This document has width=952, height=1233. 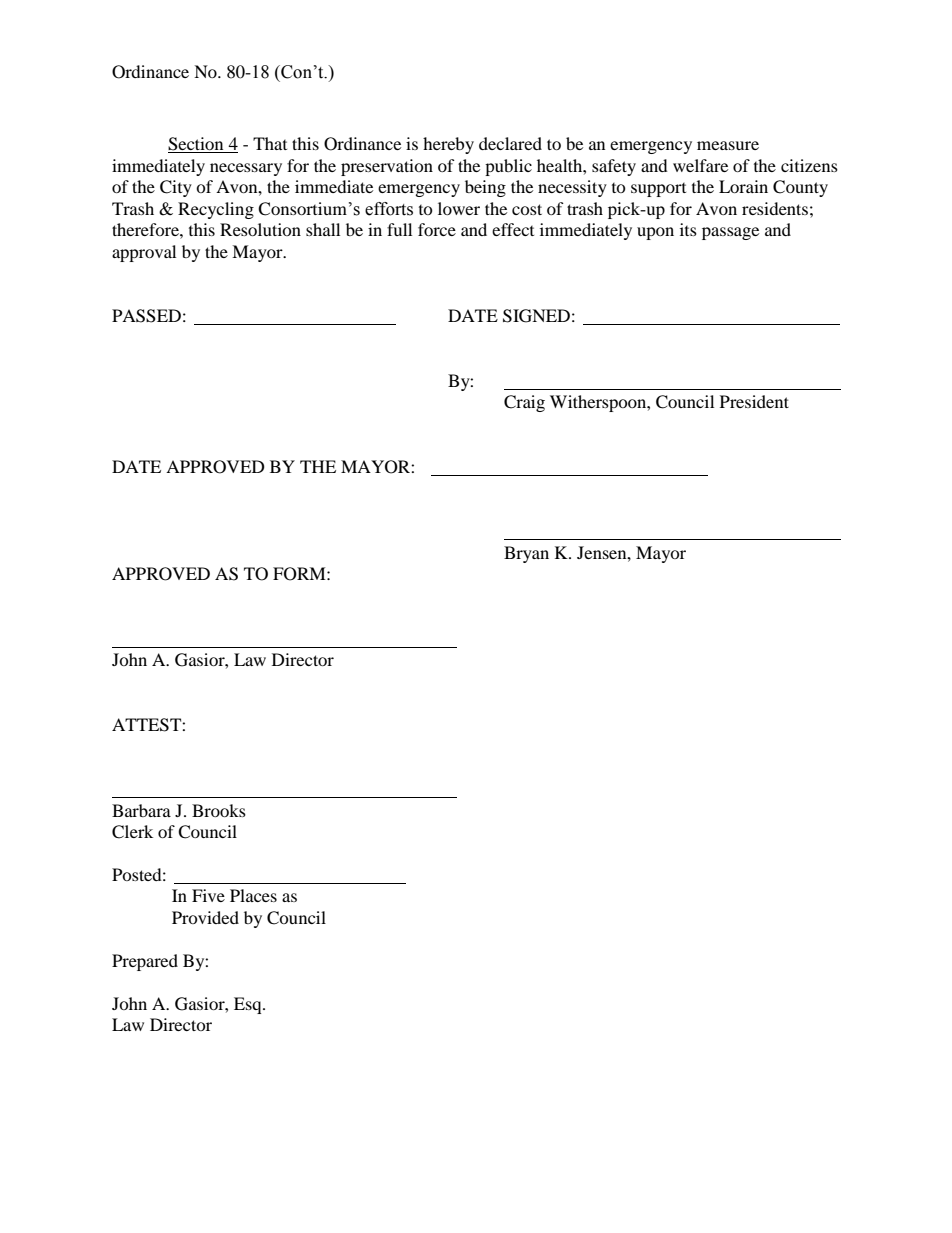 What do you see at coordinates (205, 917) in the document?
I see `Provided` at bounding box center [205, 917].
